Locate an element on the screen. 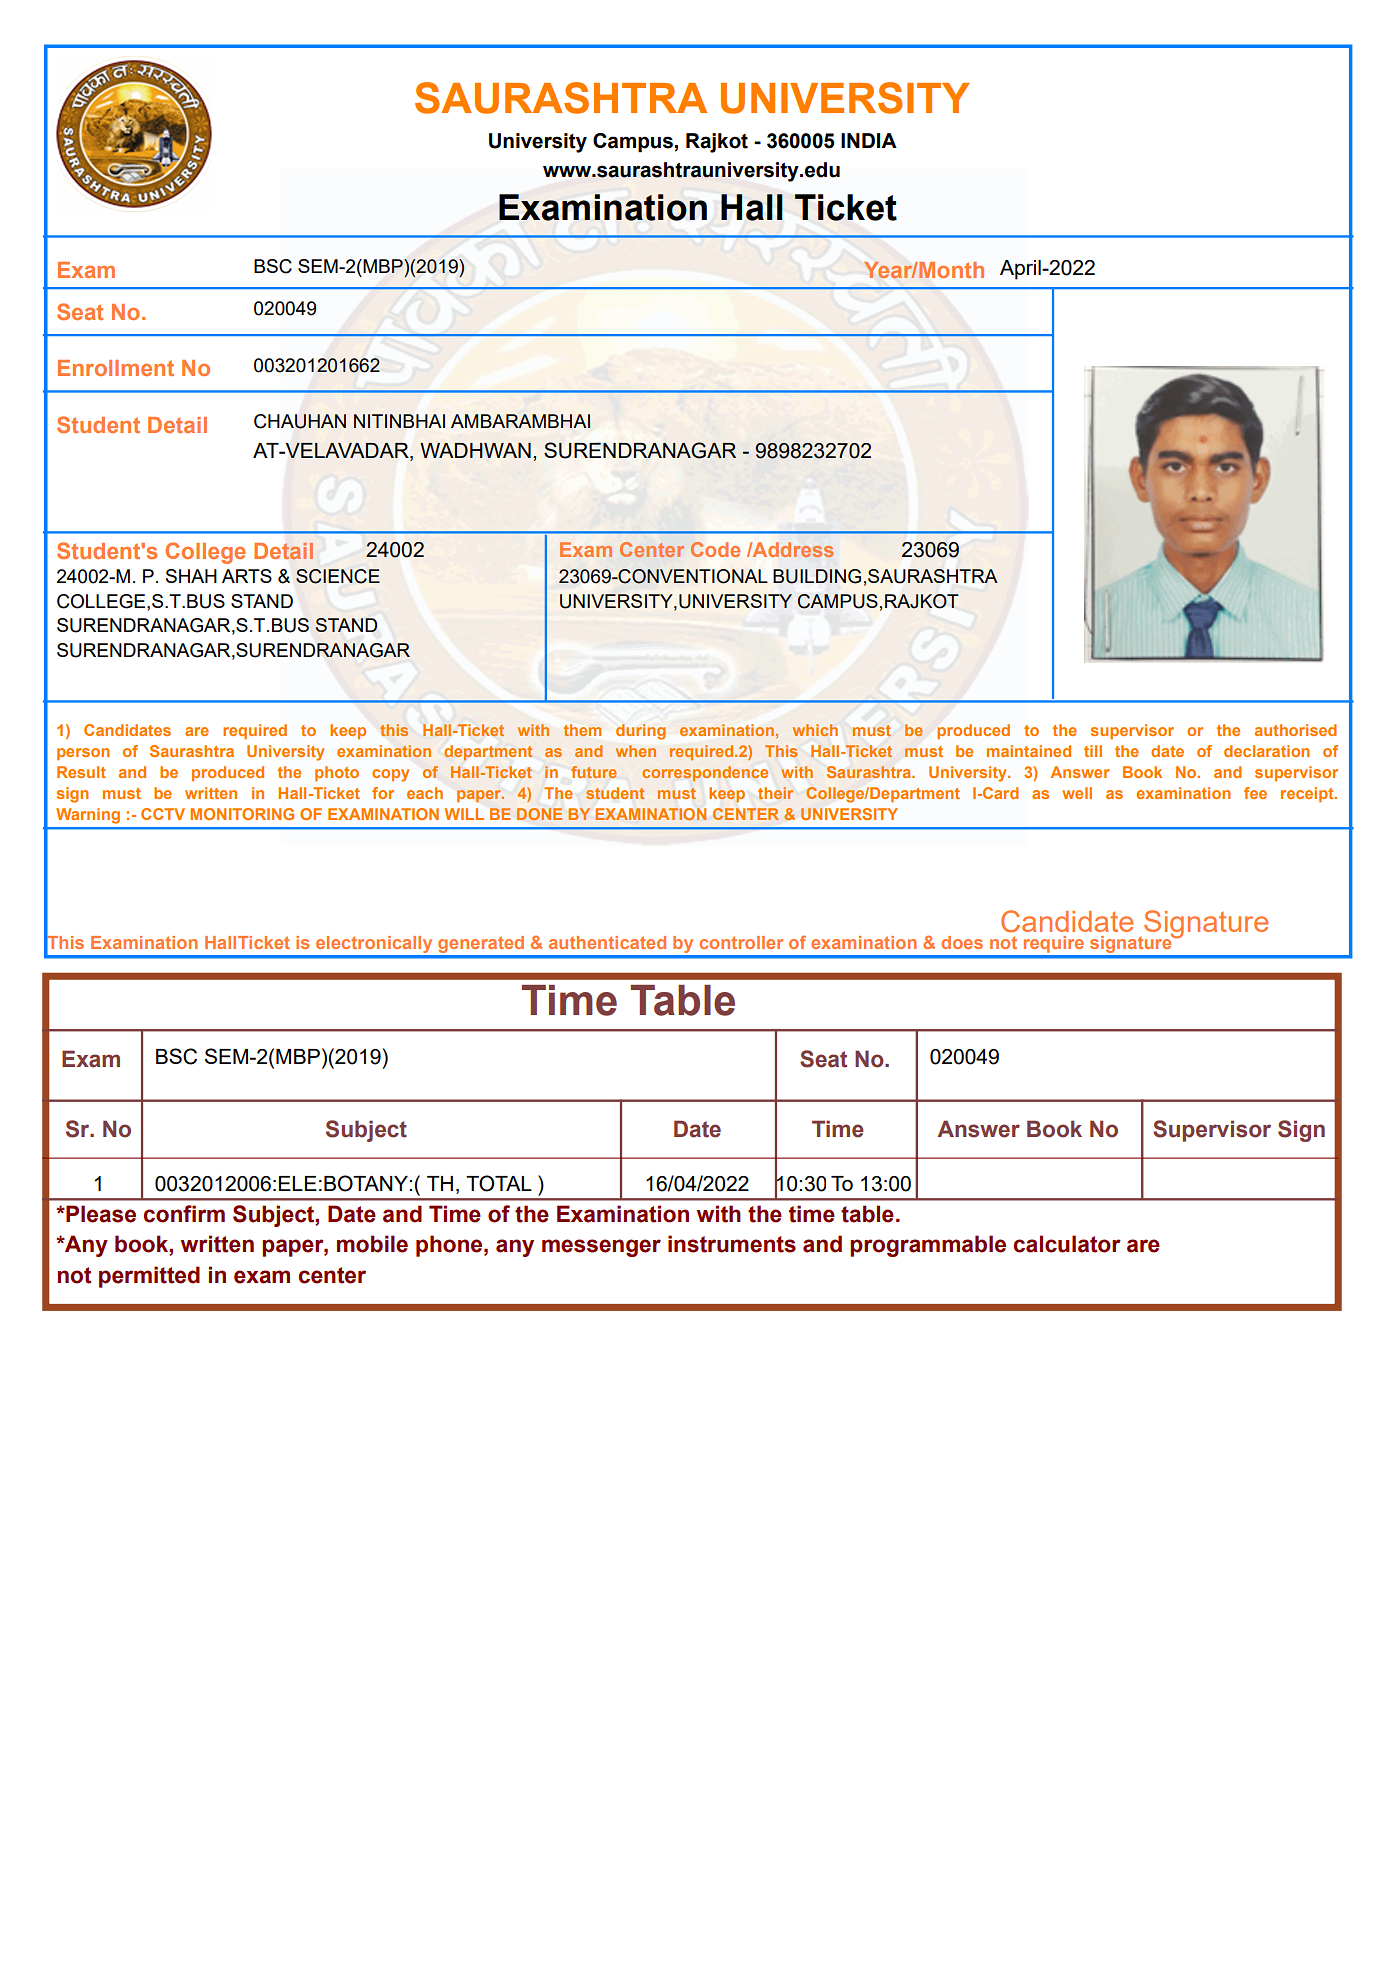  Code is located at coordinates (715, 549).
